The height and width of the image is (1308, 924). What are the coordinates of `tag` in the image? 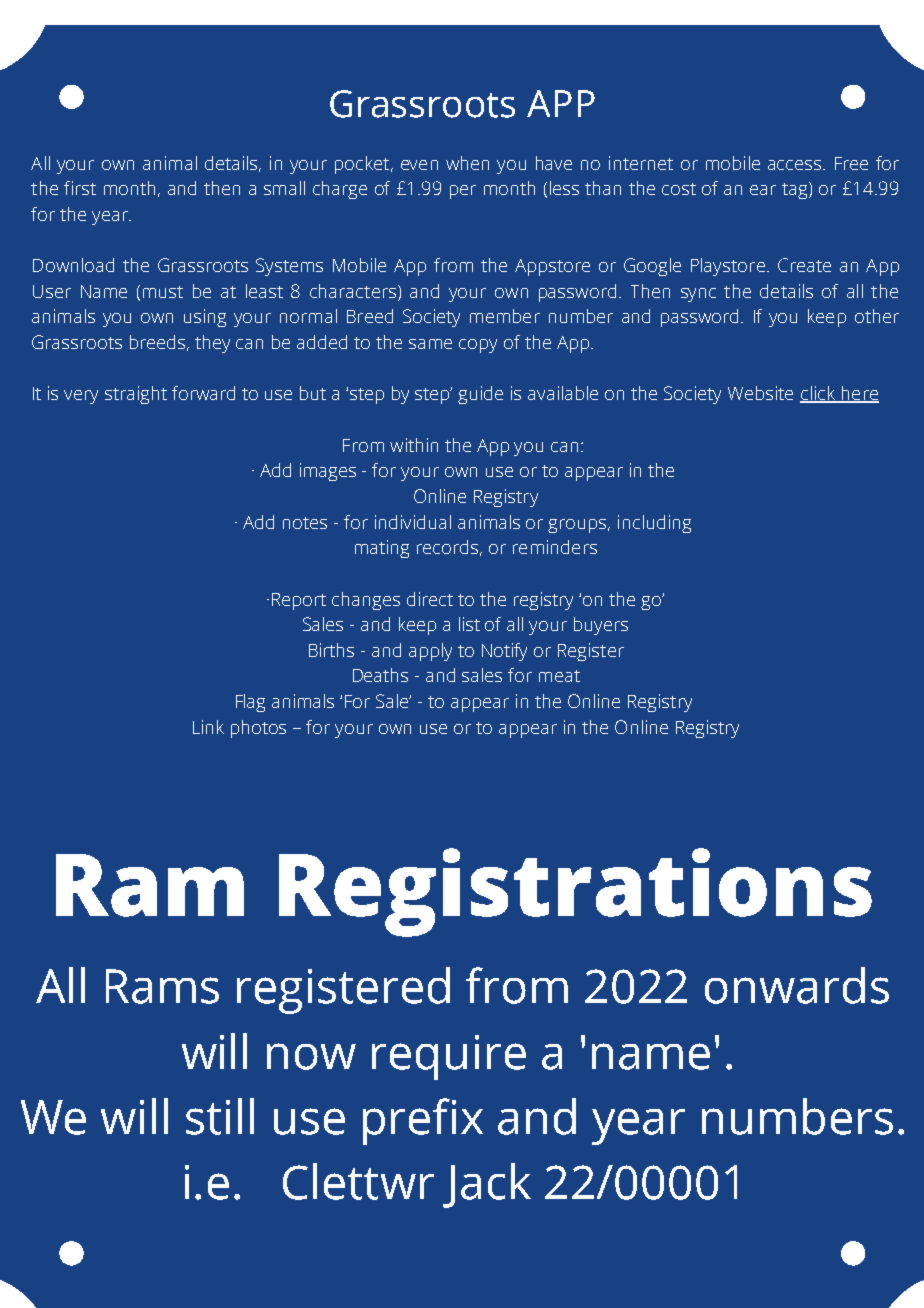 It's located at (796, 190).
